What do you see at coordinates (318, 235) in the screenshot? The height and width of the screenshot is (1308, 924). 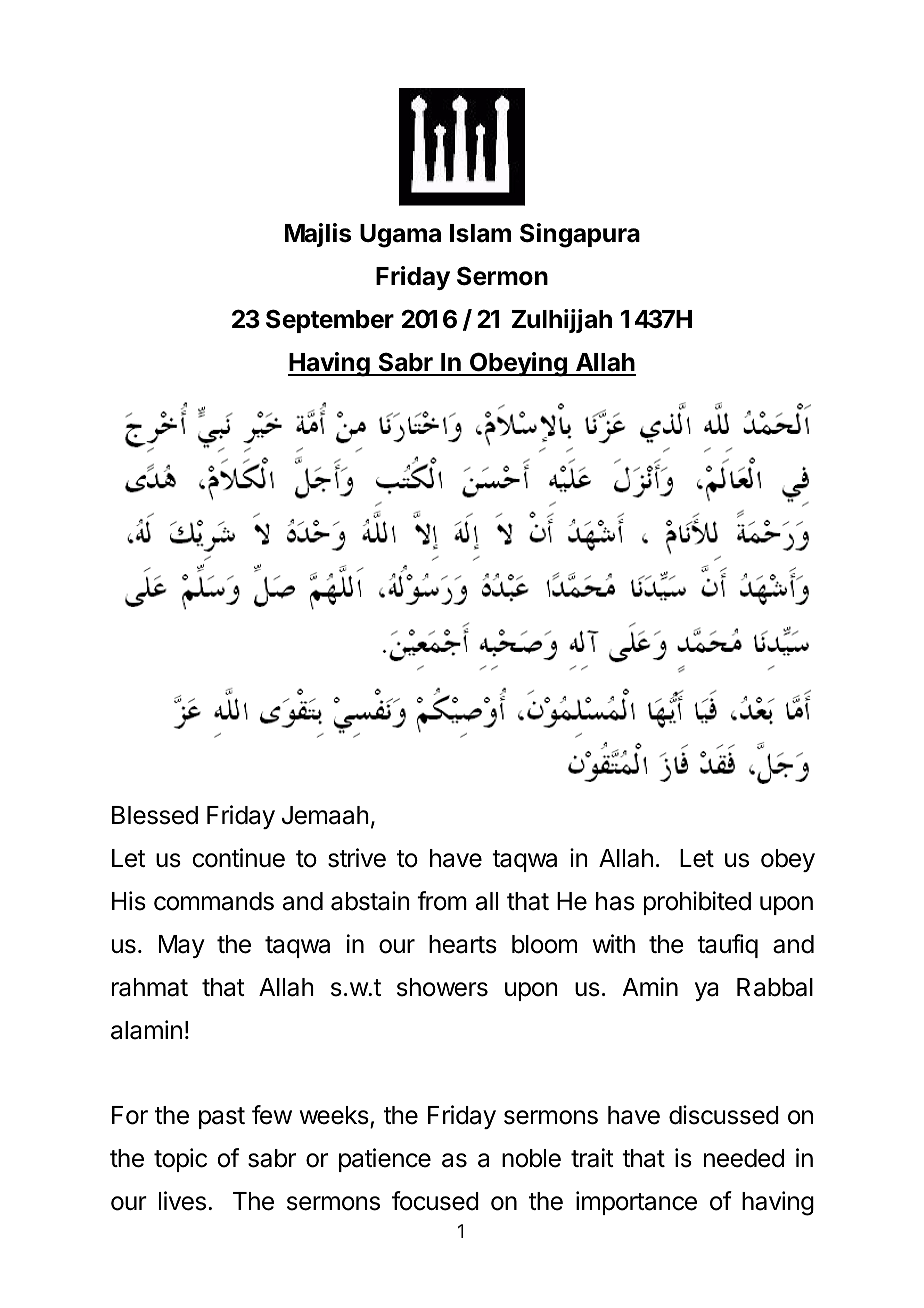 I see `Majlis` at bounding box center [318, 235].
